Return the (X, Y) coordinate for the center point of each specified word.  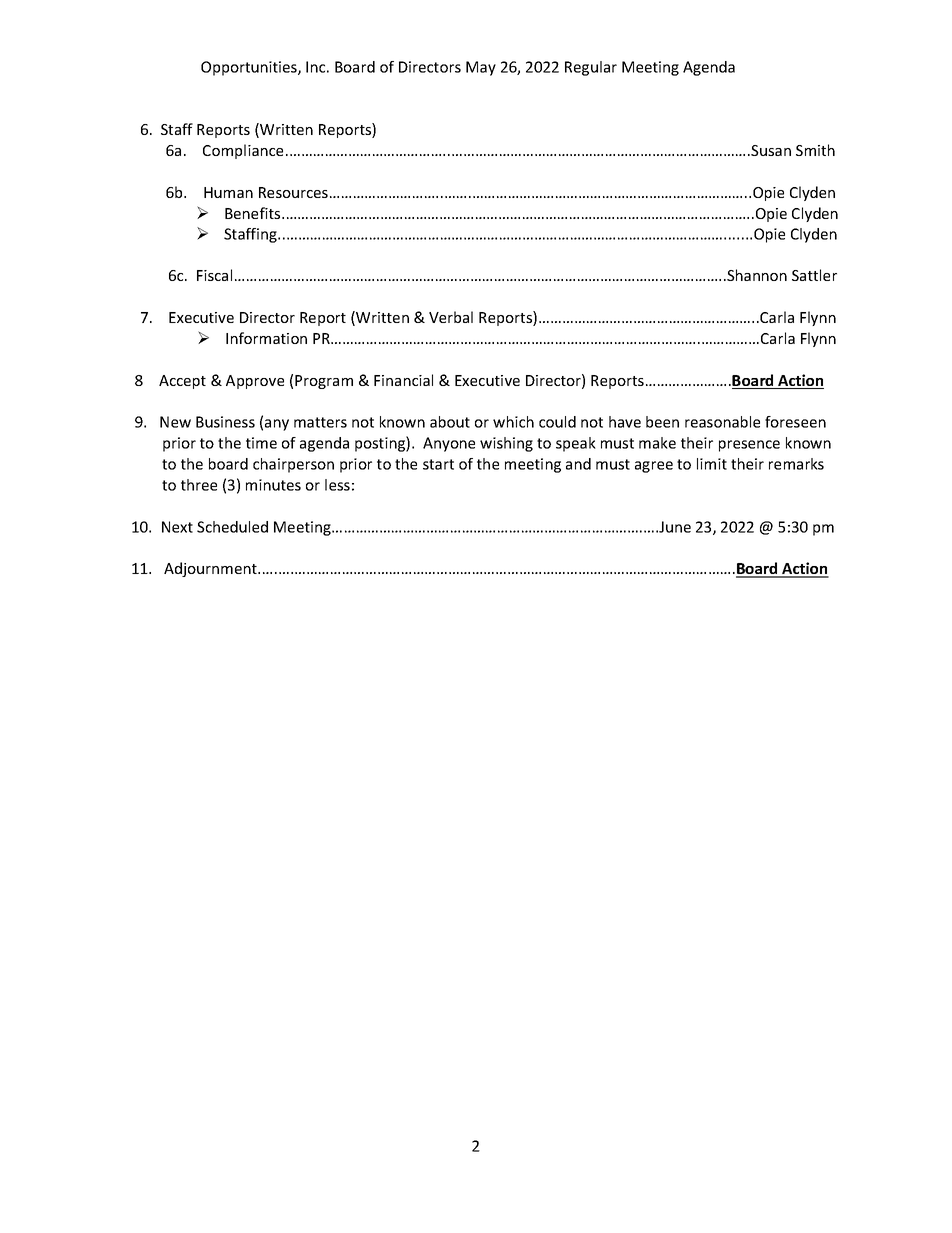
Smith (815, 150)
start (438, 464)
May (481, 68)
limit (712, 464)
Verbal (451, 317)
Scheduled (232, 527)
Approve (255, 382)
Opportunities (250, 68)
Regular (591, 68)
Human (228, 192)
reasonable (722, 422)
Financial (403, 380)
